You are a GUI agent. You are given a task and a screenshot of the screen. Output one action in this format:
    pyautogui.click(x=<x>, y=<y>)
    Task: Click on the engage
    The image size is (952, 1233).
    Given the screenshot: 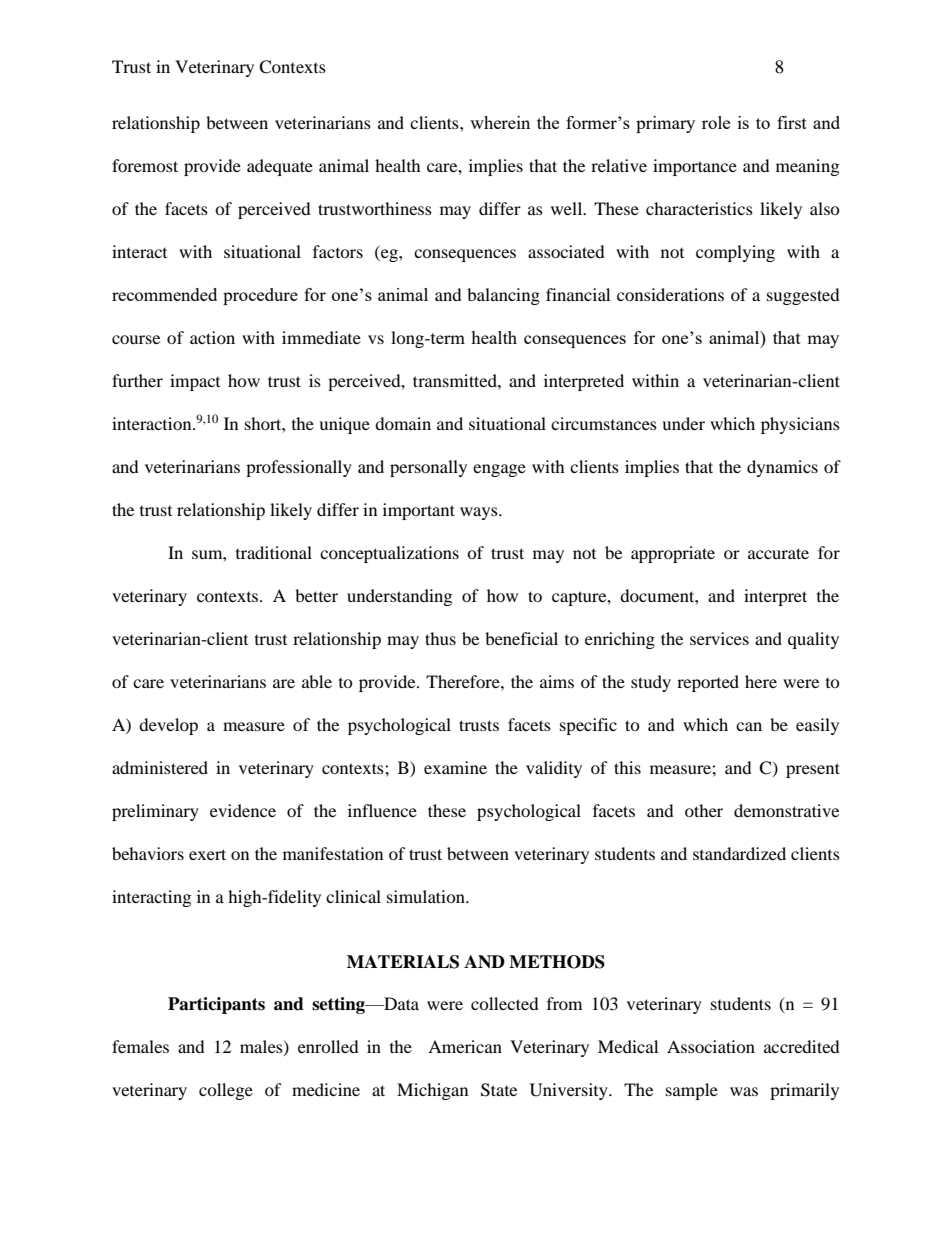 What is the action you would take?
    pyautogui.click(x=499, y=470)
